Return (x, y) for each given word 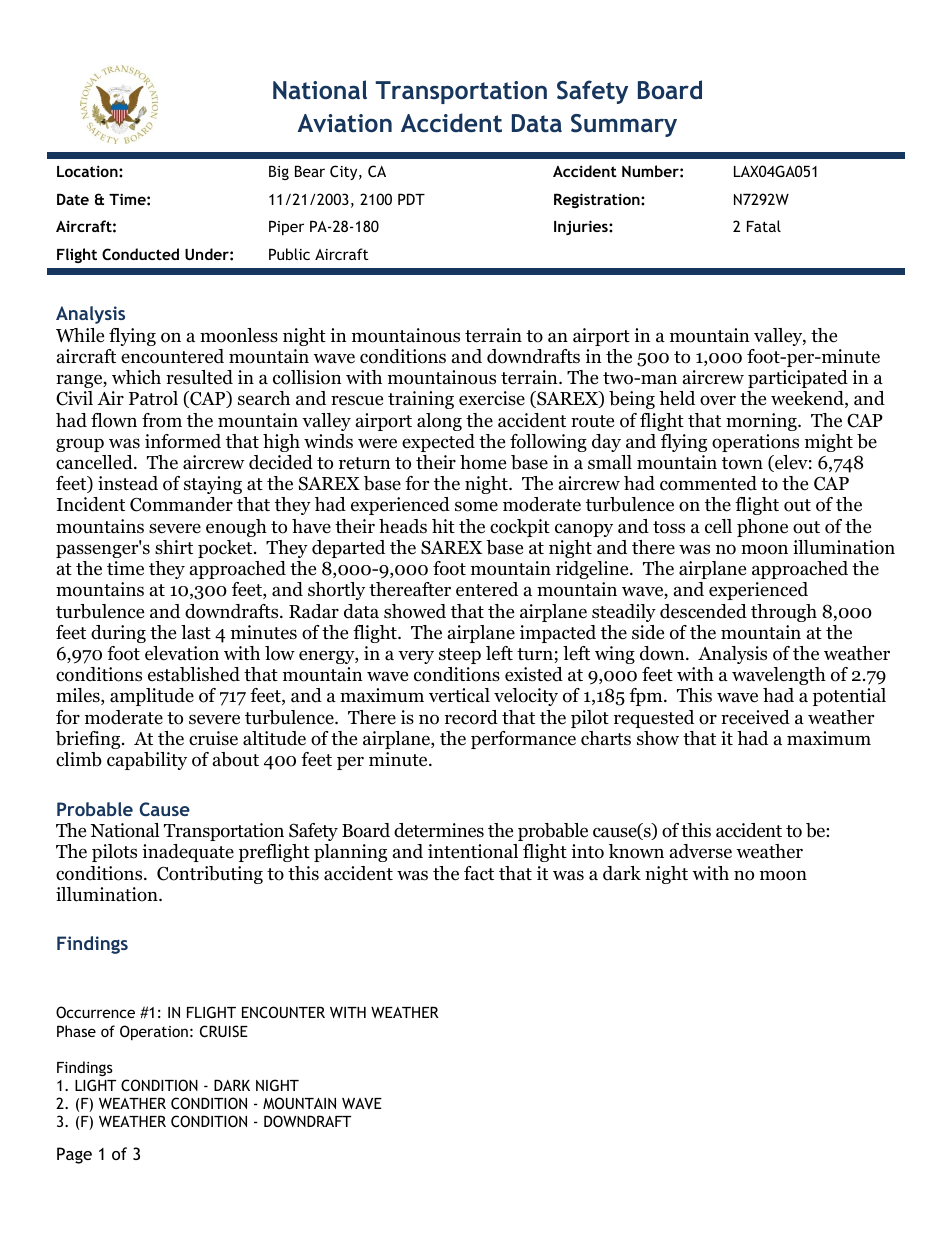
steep (460, 656)
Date (73, 199)
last (196, 632)
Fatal (764, 226)
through (784, 613)
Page (74, 1155)
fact (479, 873)
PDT (411, 199)
